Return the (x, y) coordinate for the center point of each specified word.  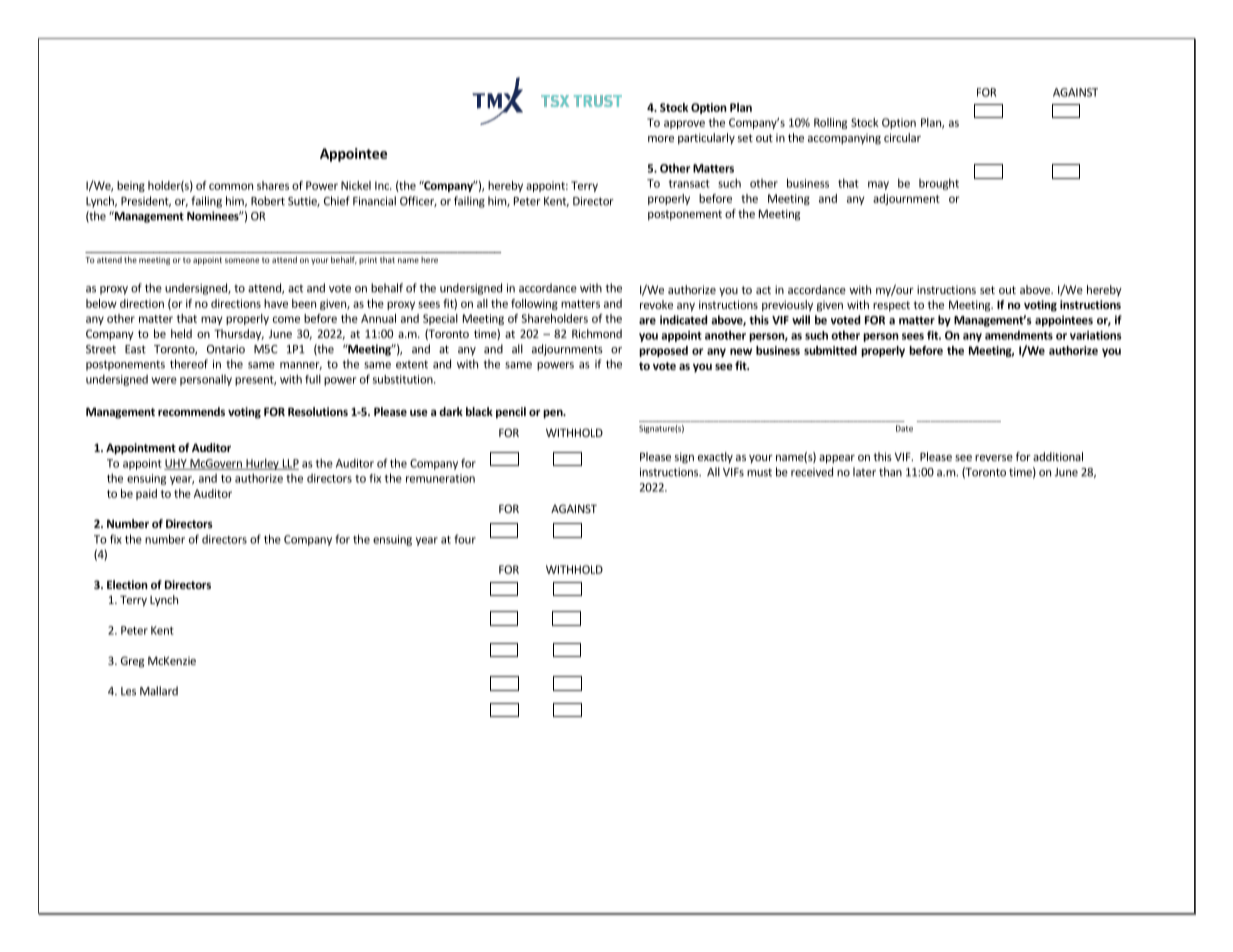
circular (902, 137)
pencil (511, 413)
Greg (132, 662)
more (661, 139)
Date (904, 428)
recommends (191, 411)
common (231, 186)
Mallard (159, 691)
